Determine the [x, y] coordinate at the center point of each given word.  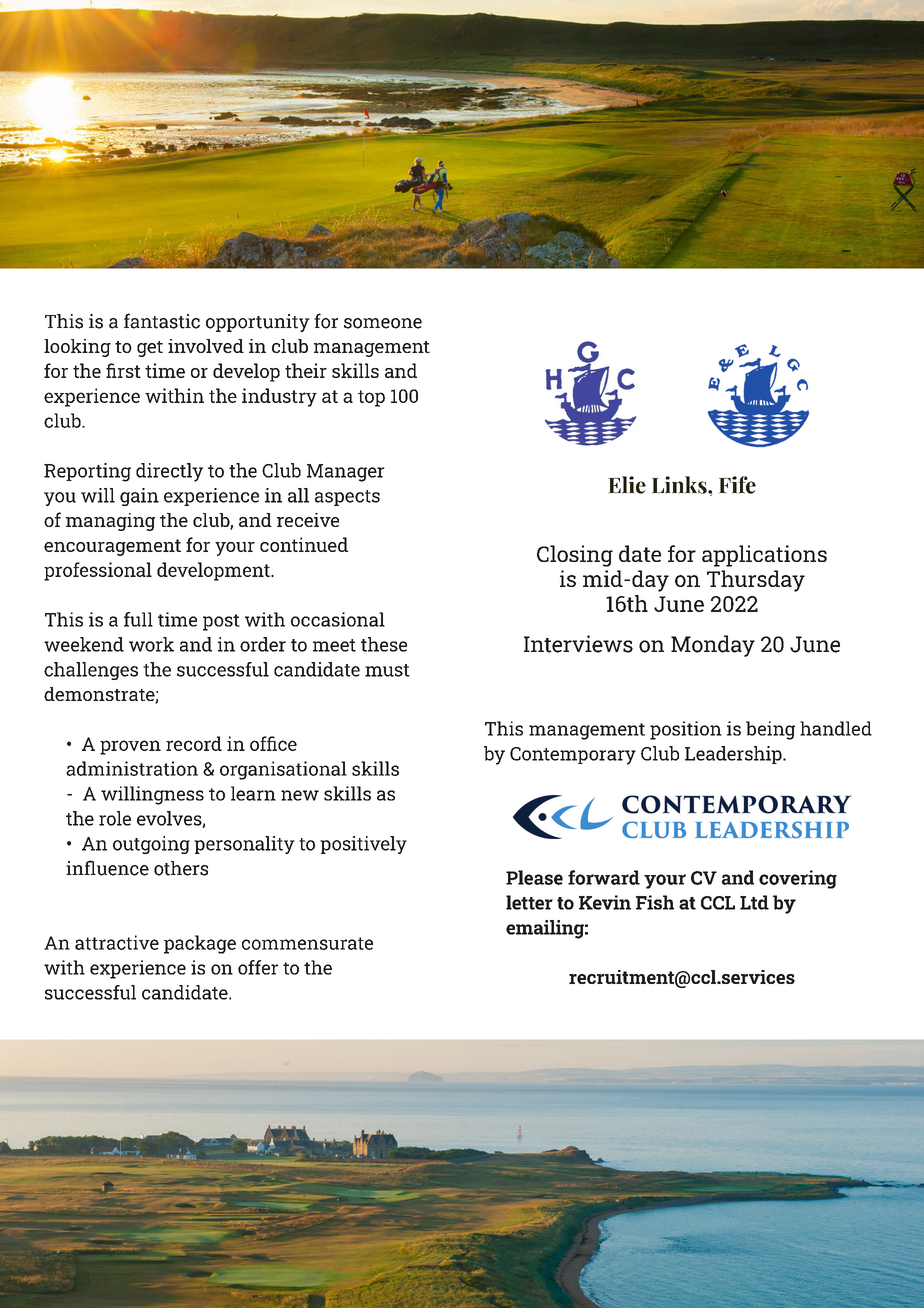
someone [383, 323]
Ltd [754, 902]
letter [529, 902]
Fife [737, 485]
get [150, 349]
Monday [713, 646]
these [384, 644]
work [151, 644]
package [200, 944]
